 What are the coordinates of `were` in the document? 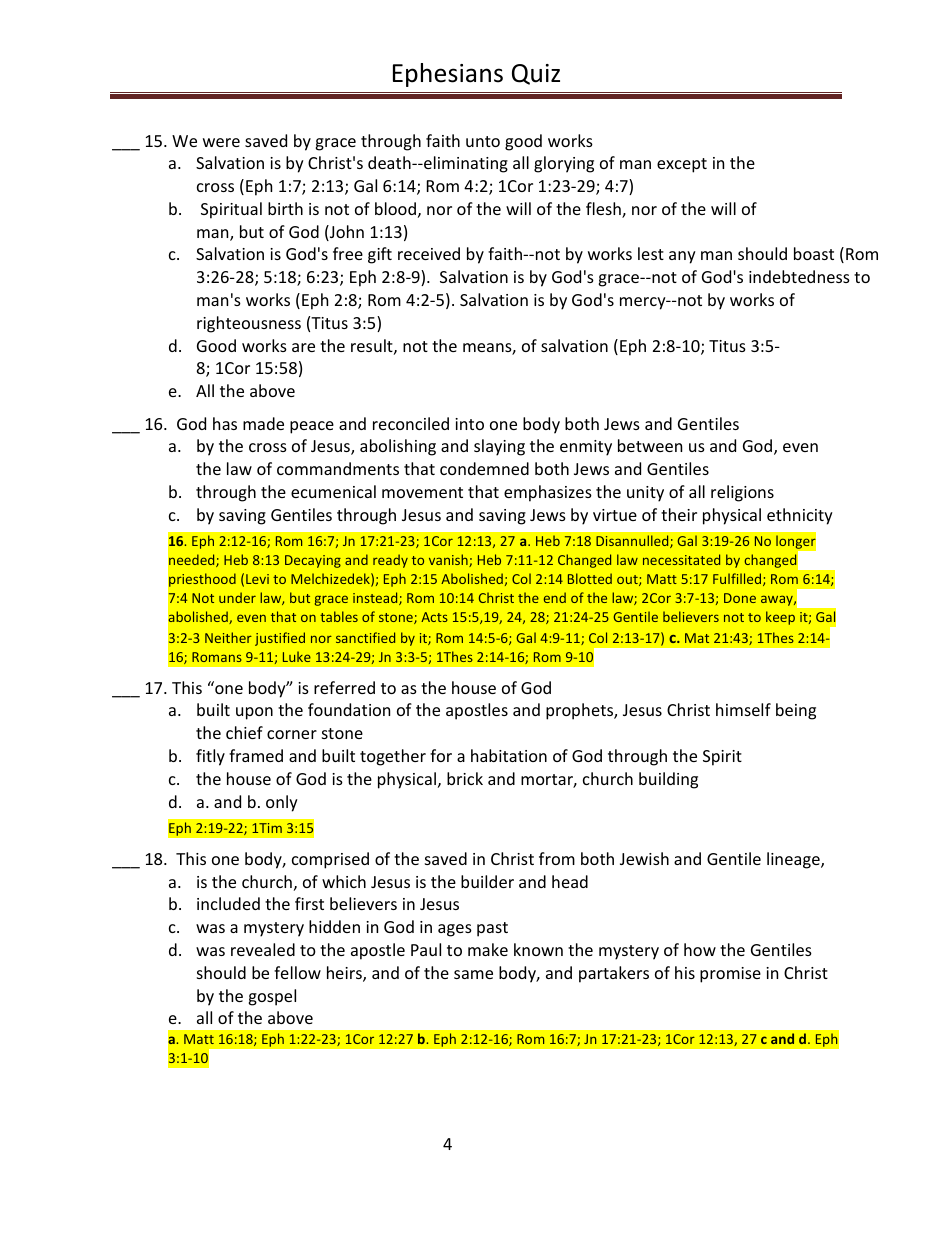 It's located at (221, 142).
